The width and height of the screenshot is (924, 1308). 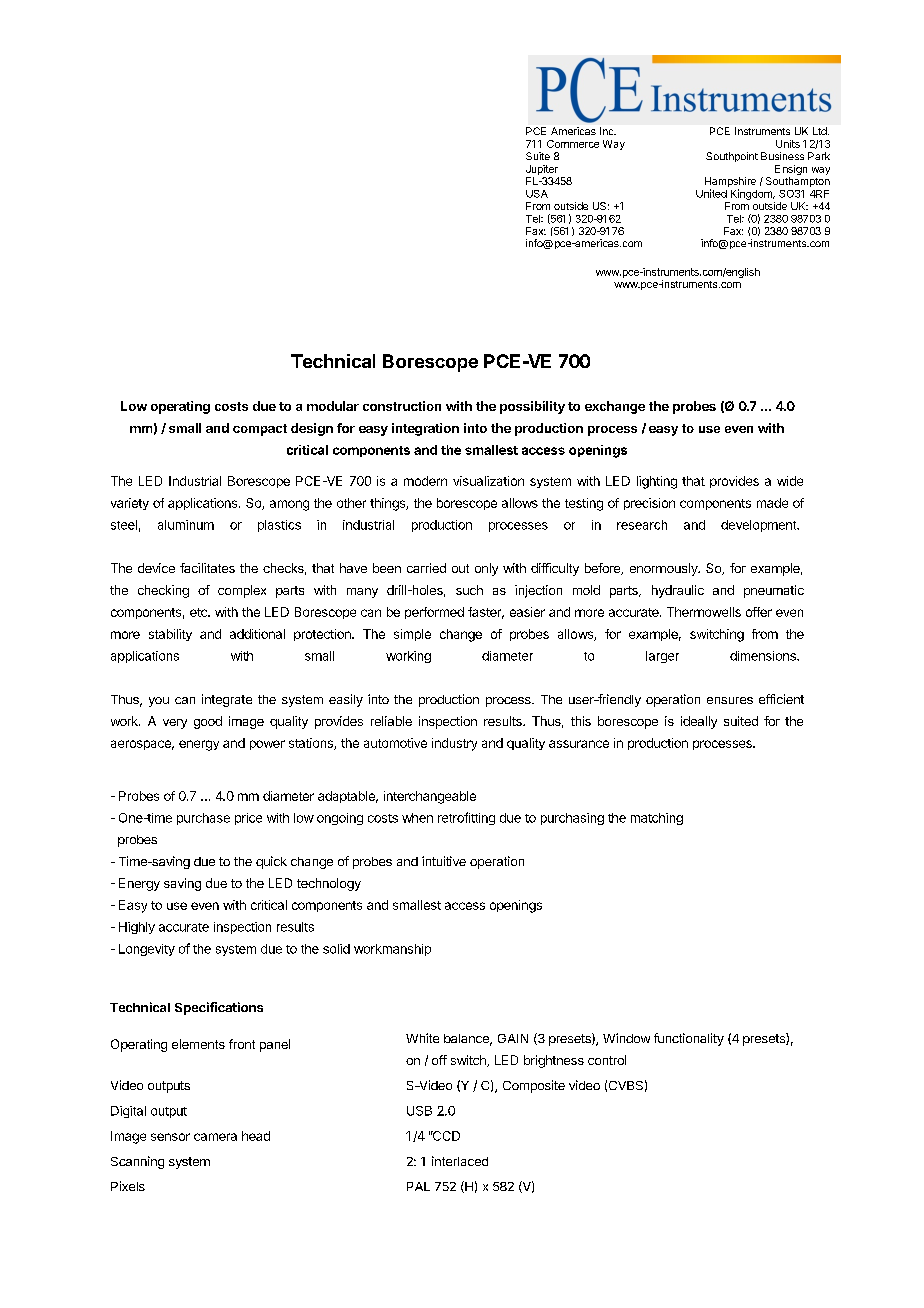 I want to click on purchase, so click(x=203, y=819).
